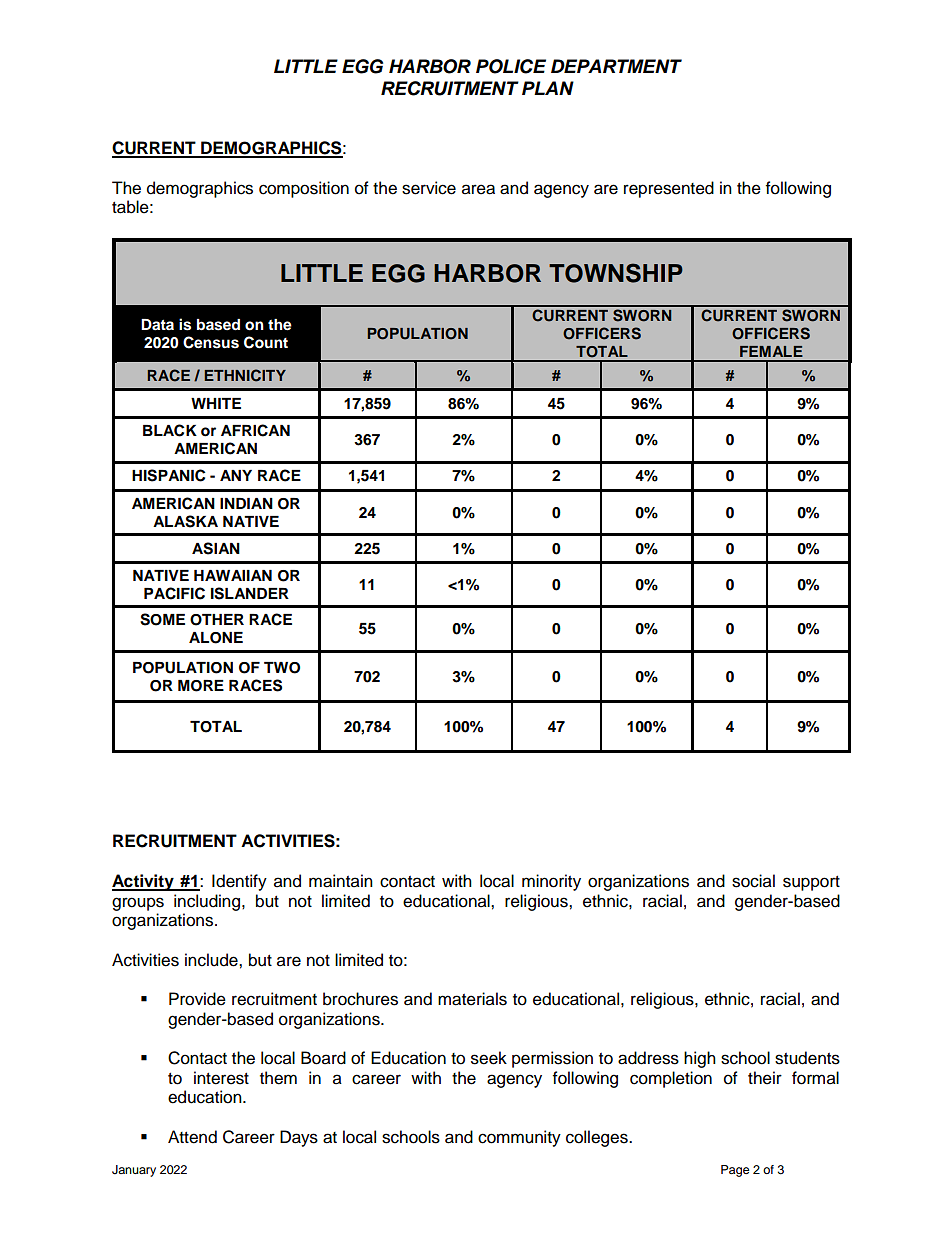  I want to click on social, so click(753, 881).
